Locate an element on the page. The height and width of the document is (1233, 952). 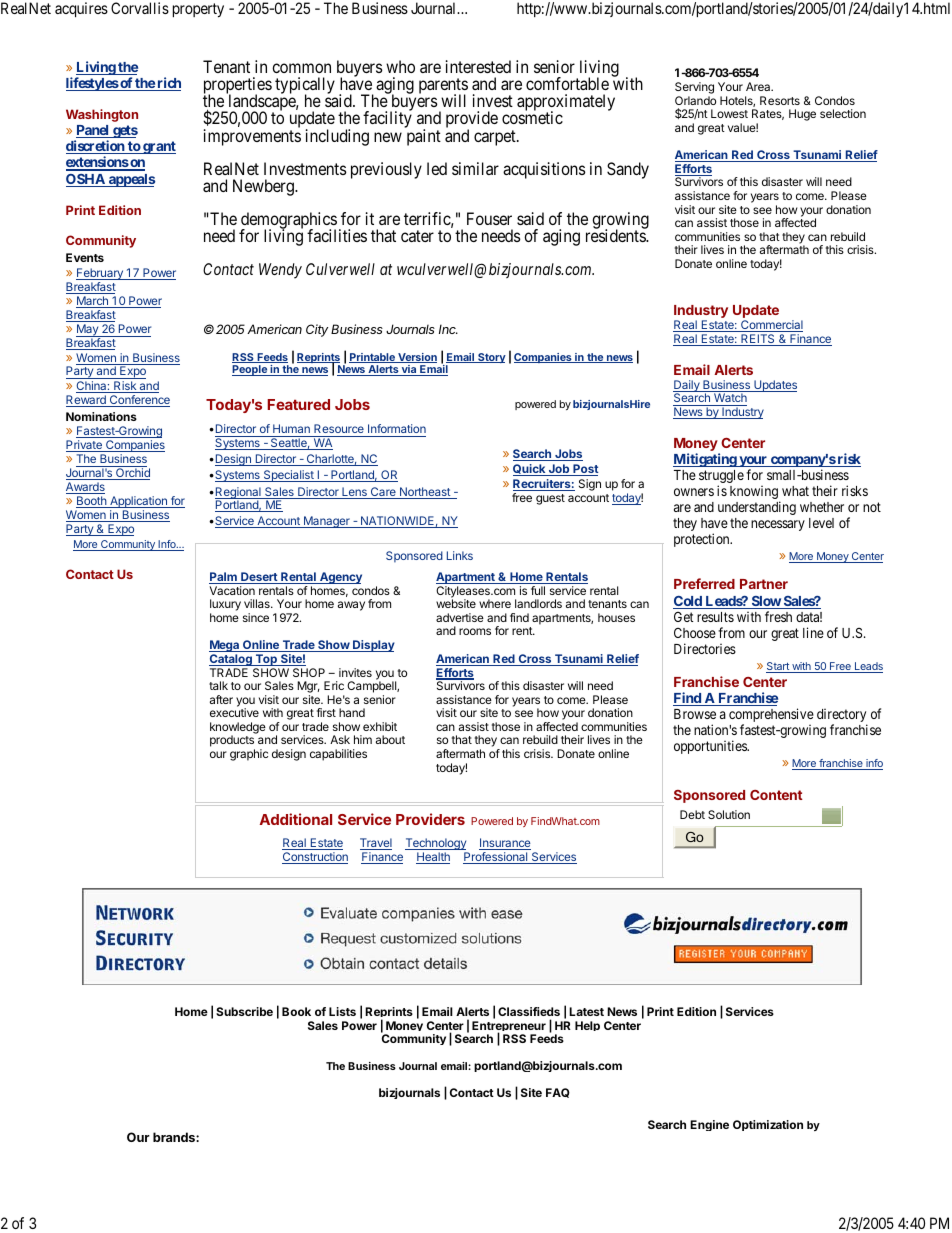
Palm is located at coordinates (224, 578).
